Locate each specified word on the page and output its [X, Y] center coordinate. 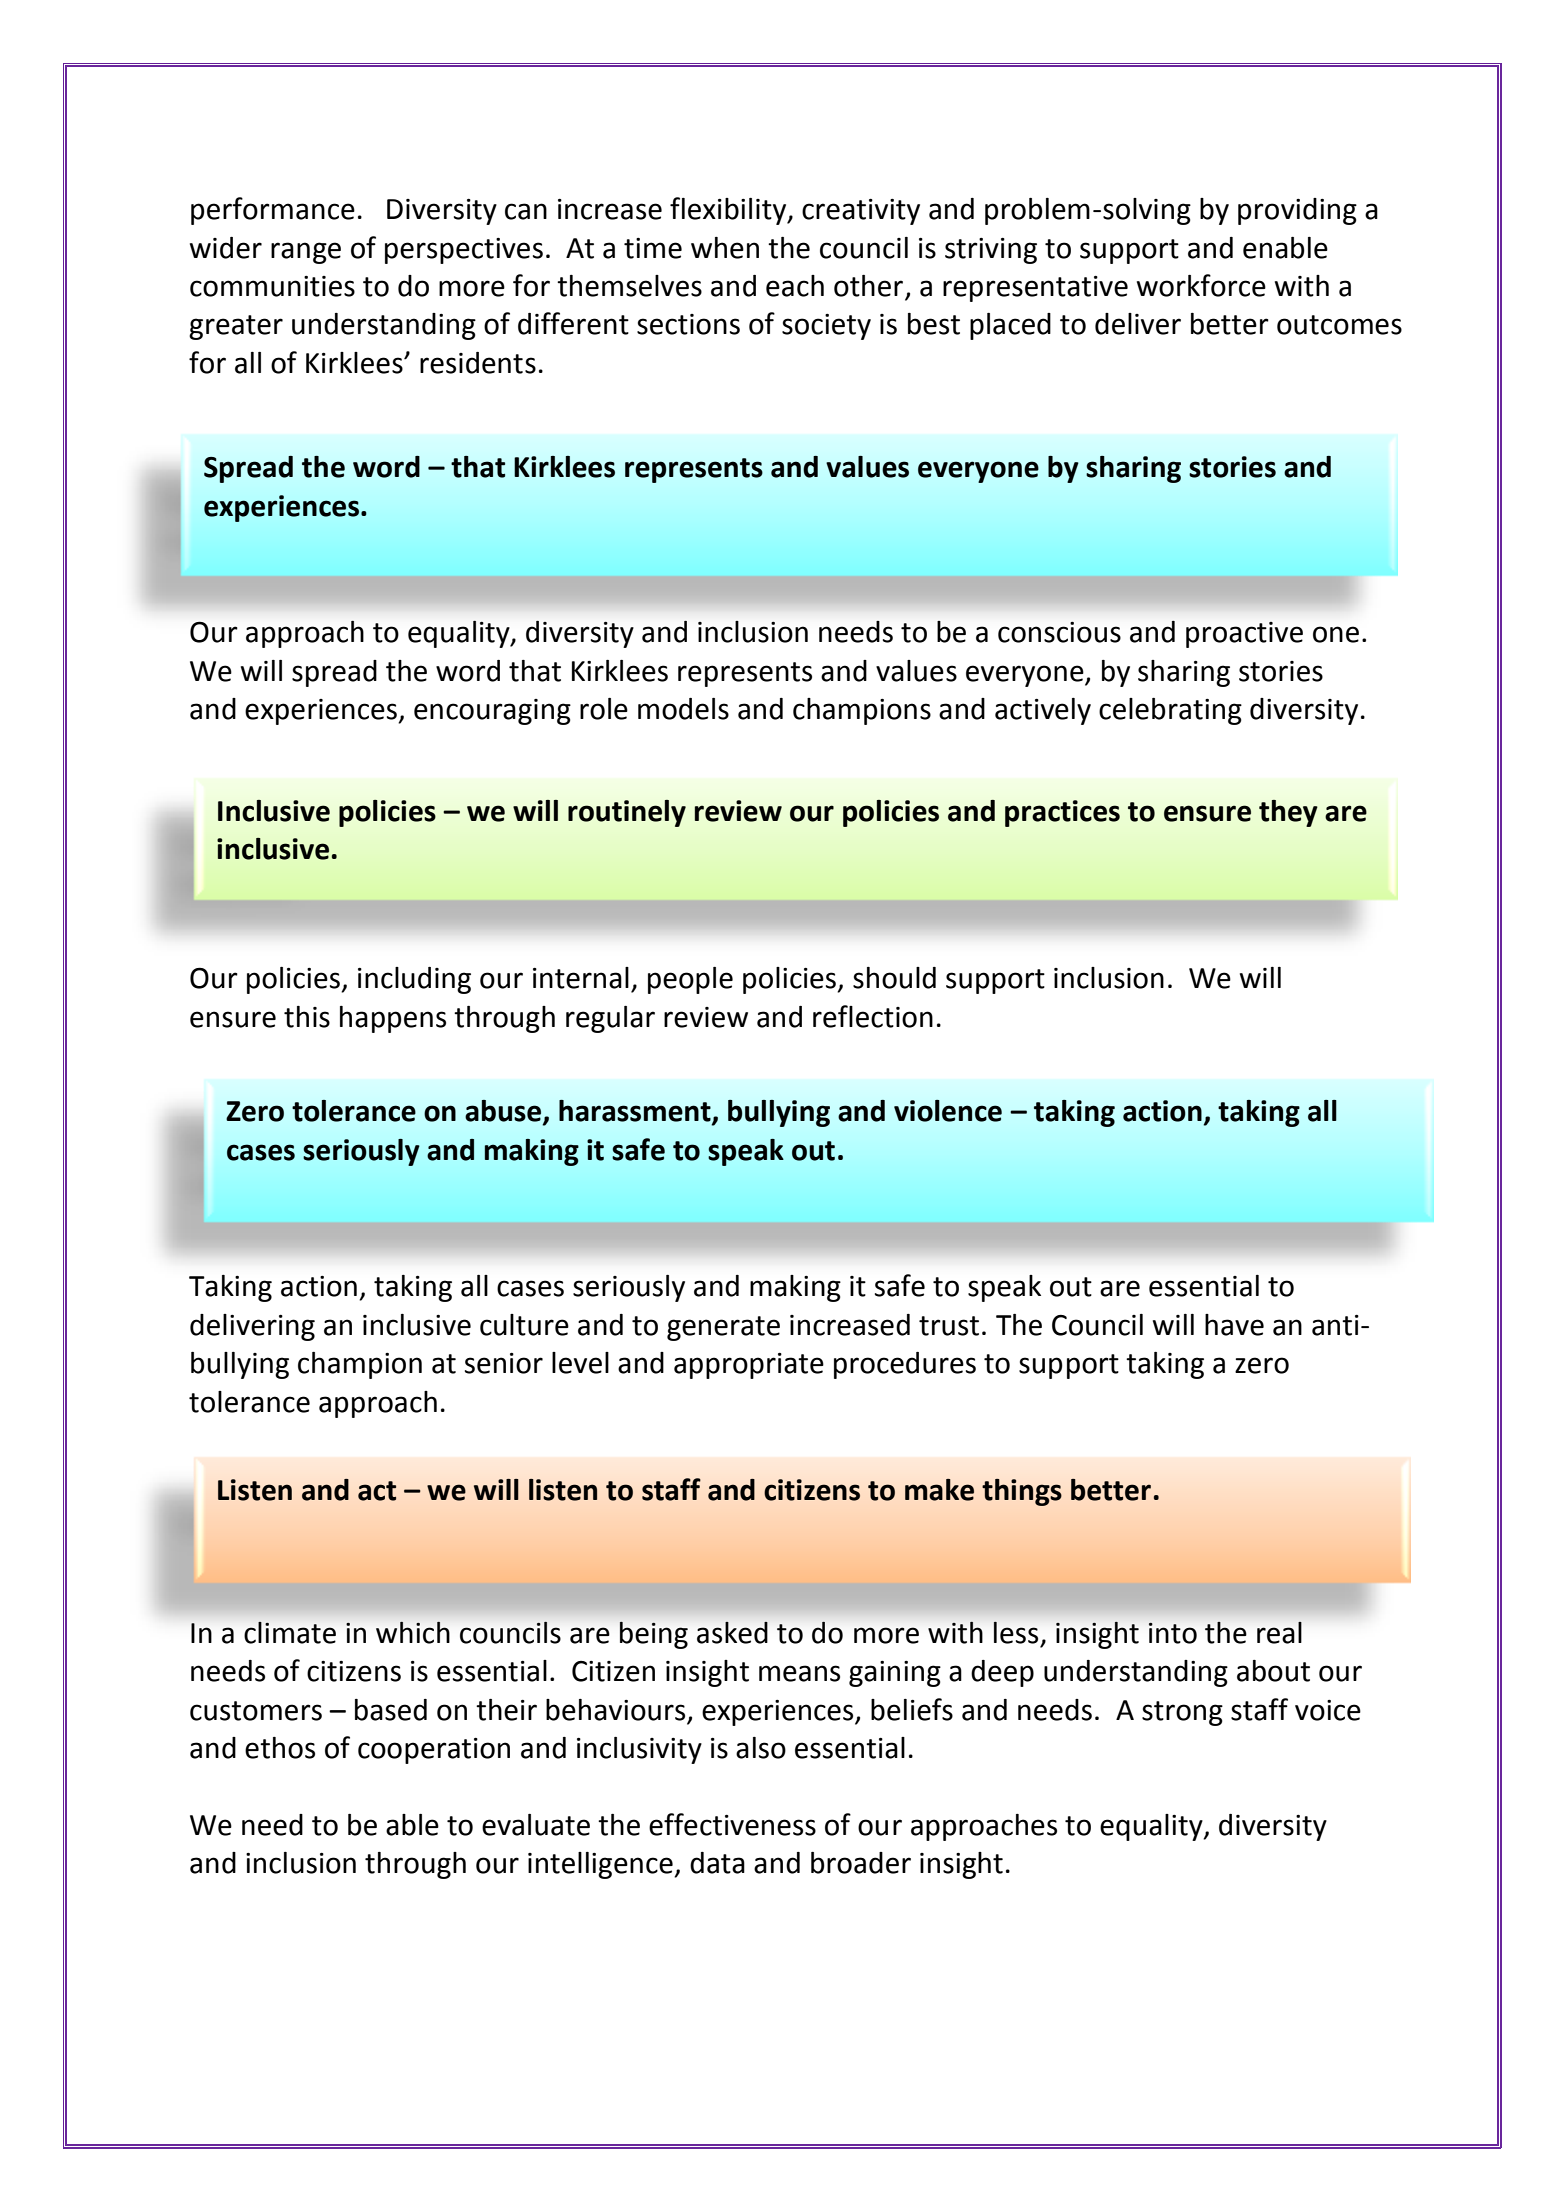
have [1234, 1325]
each [795, 286]
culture [524, 1325]
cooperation [434, 1751]
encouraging [492, 712]
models [683, 709]
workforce [1201, 285]
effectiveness [732, 1824]
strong [1182, 1713]
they [1288, 813]
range [306, 253]
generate [723, 1328]
